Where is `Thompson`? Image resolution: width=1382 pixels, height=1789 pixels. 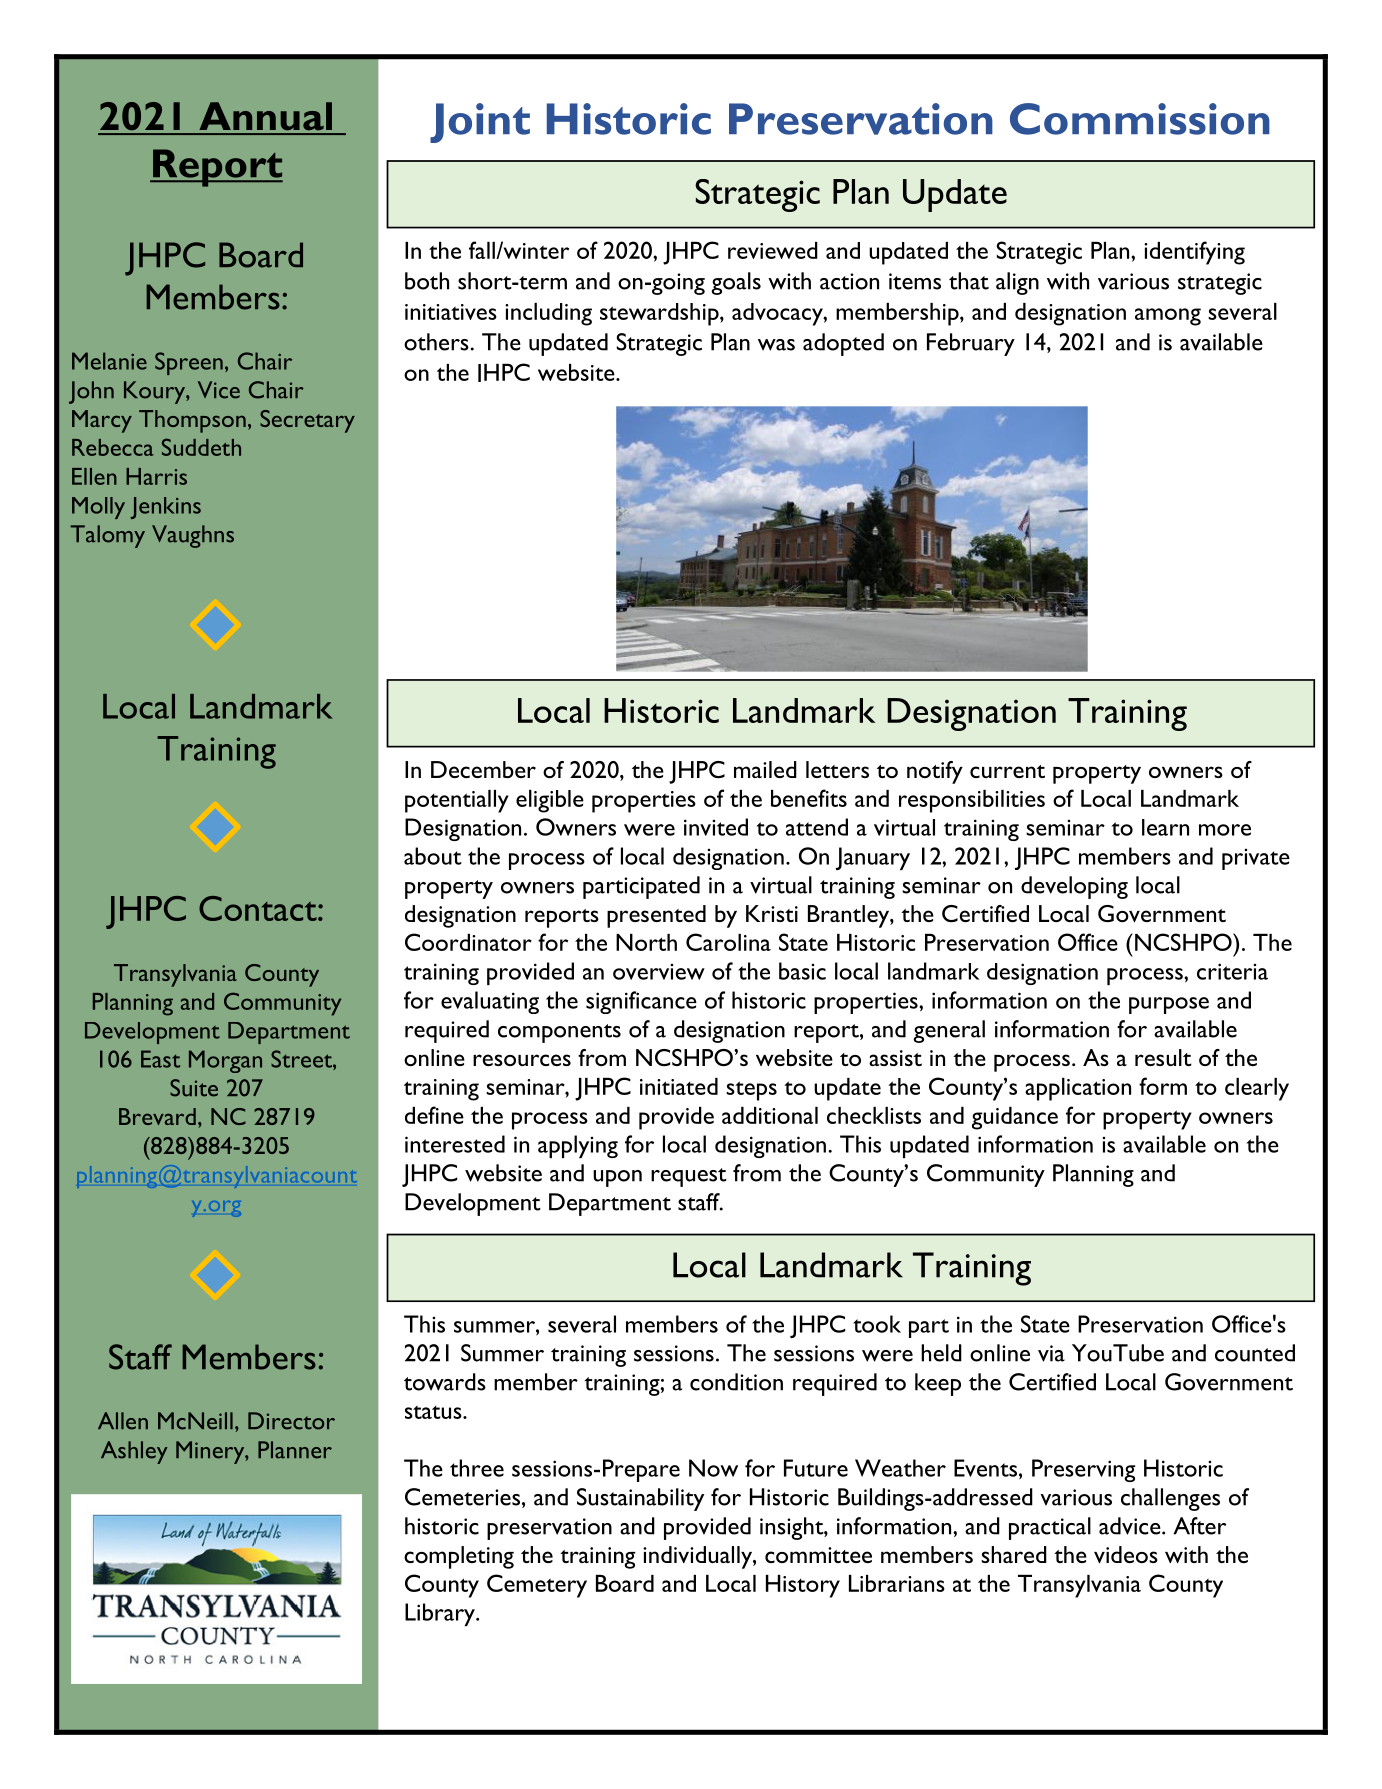 Thompson is located at coordinates (192, 421).
